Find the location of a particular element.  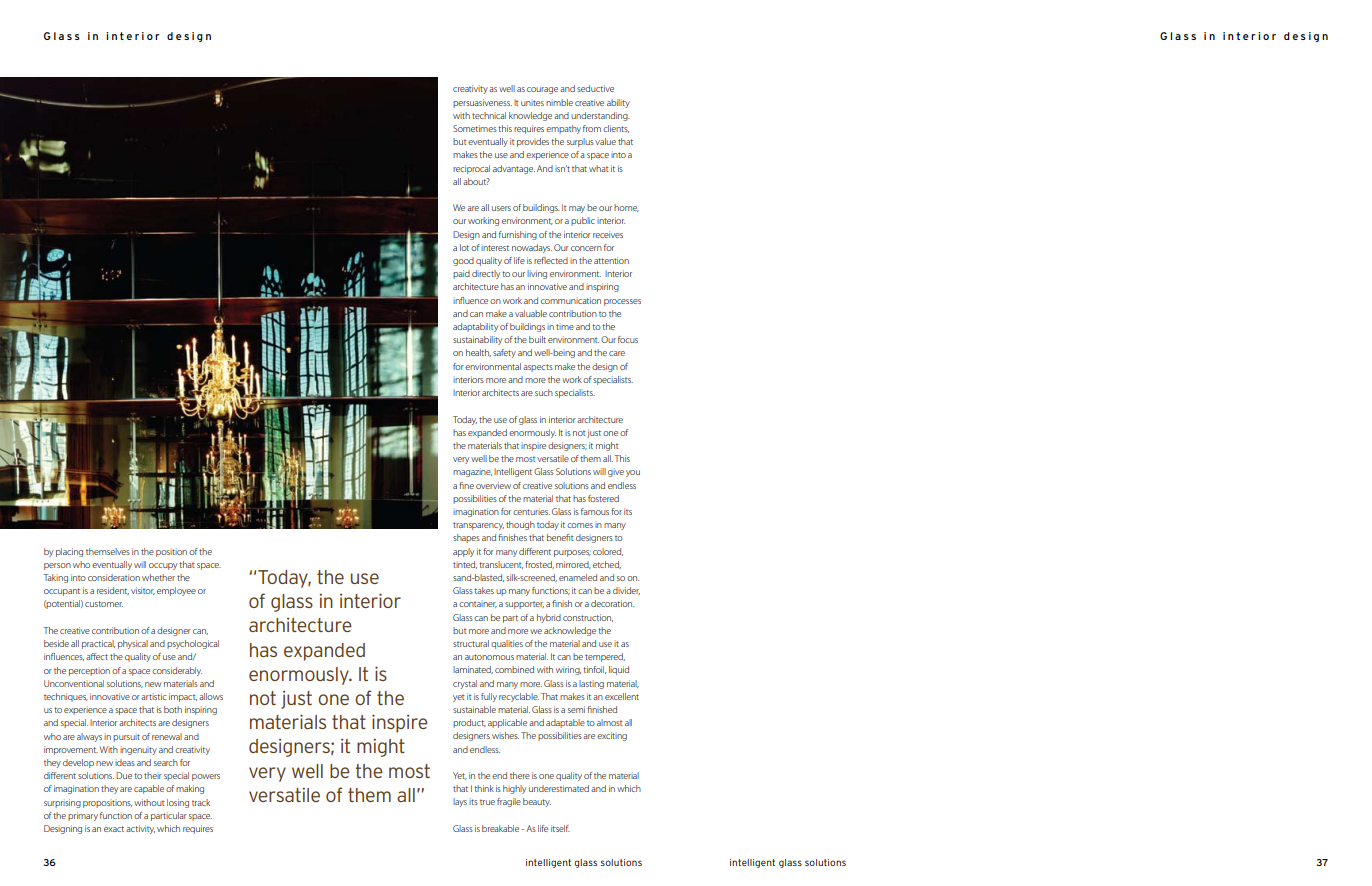

nimble is located at coordinates (559, 102).
